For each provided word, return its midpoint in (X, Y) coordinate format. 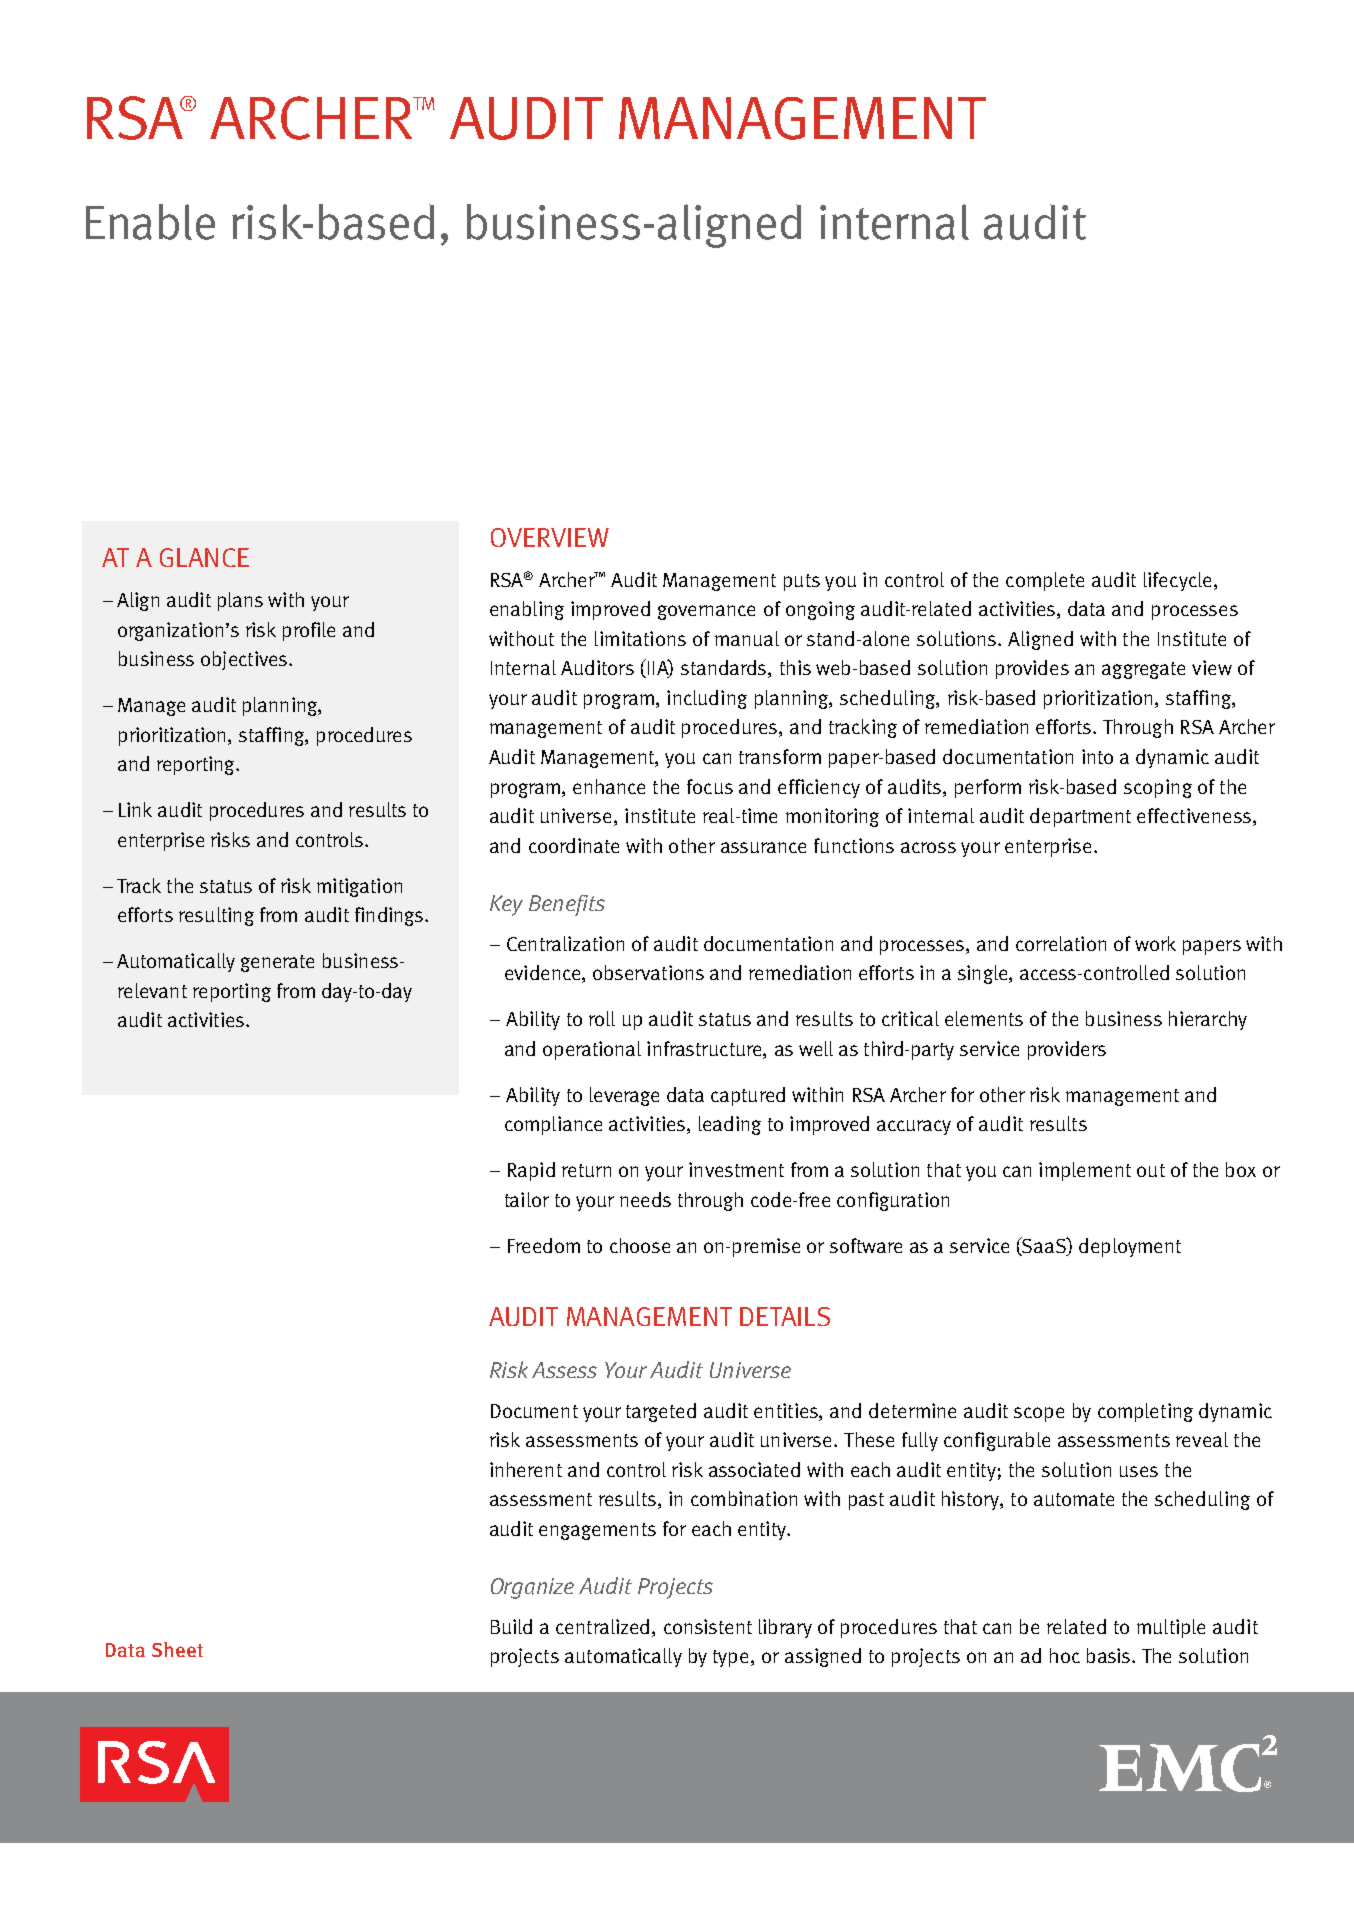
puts (802, 582)
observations (648, 972)
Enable (150, 222)
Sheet (177, 1649)
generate (277, 963)
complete (1045, 581)
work (1155, 943)
